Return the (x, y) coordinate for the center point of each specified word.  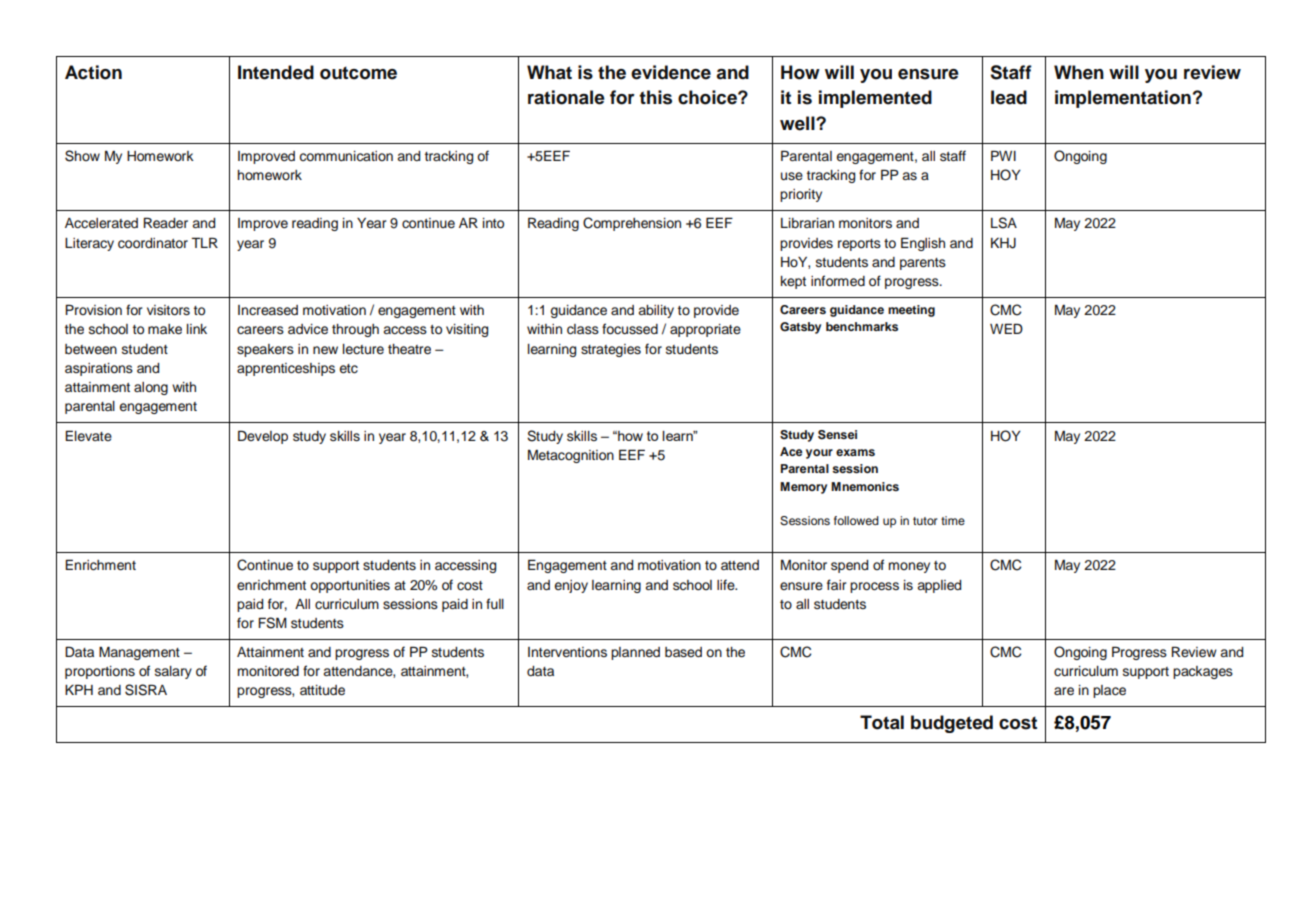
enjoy (571, 586)
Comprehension (632, 224)
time (953, 520)
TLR (204, 242)
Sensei (837, 435)
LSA (1004, 223)
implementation (1123, 99)
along (151, 388)
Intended (276, 72)
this (655, 97)
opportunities (350, 586)
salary (173, 672)
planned (635, 653)
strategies (611, 350)
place (1109, 691)
